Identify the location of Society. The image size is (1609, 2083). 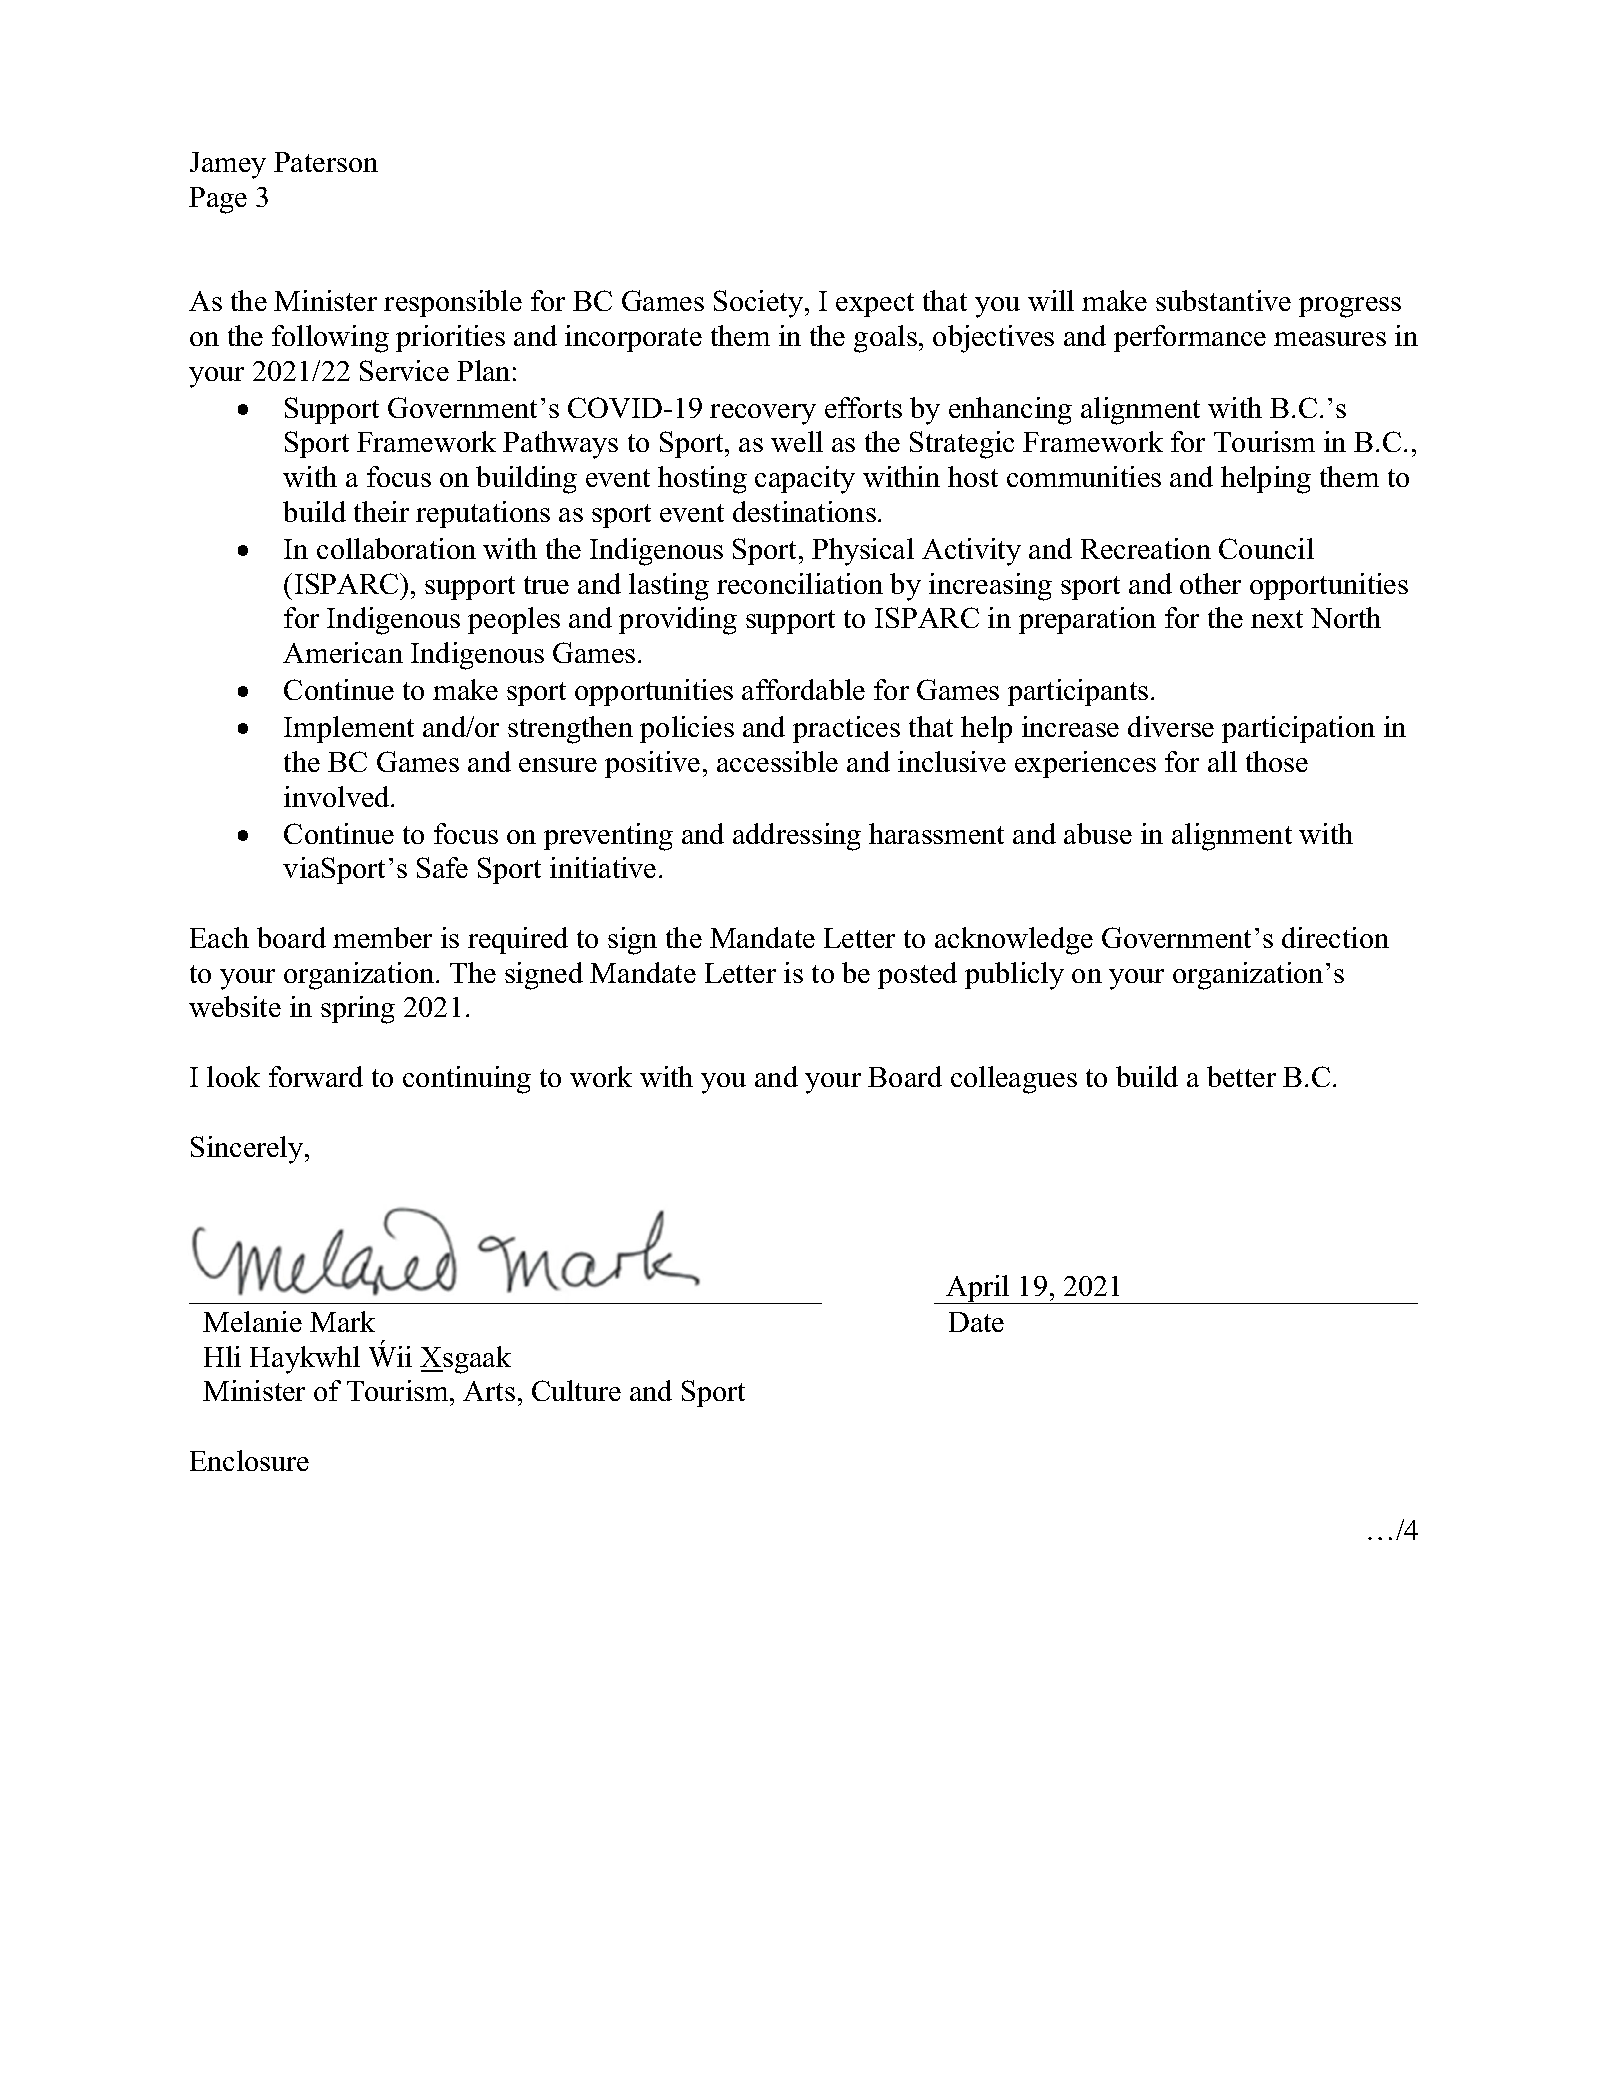
(760, 304).
